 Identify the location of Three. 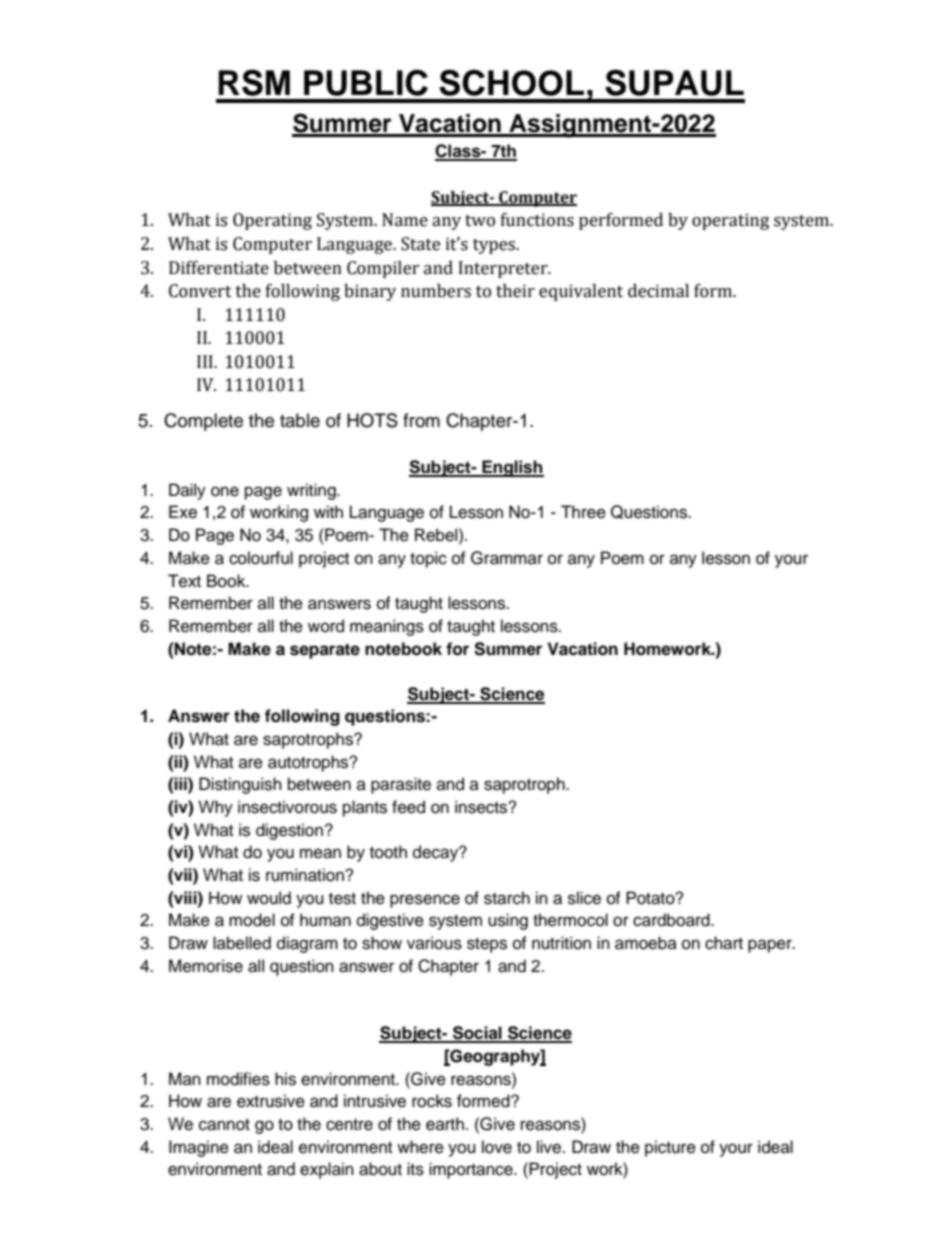
(583, 512).
